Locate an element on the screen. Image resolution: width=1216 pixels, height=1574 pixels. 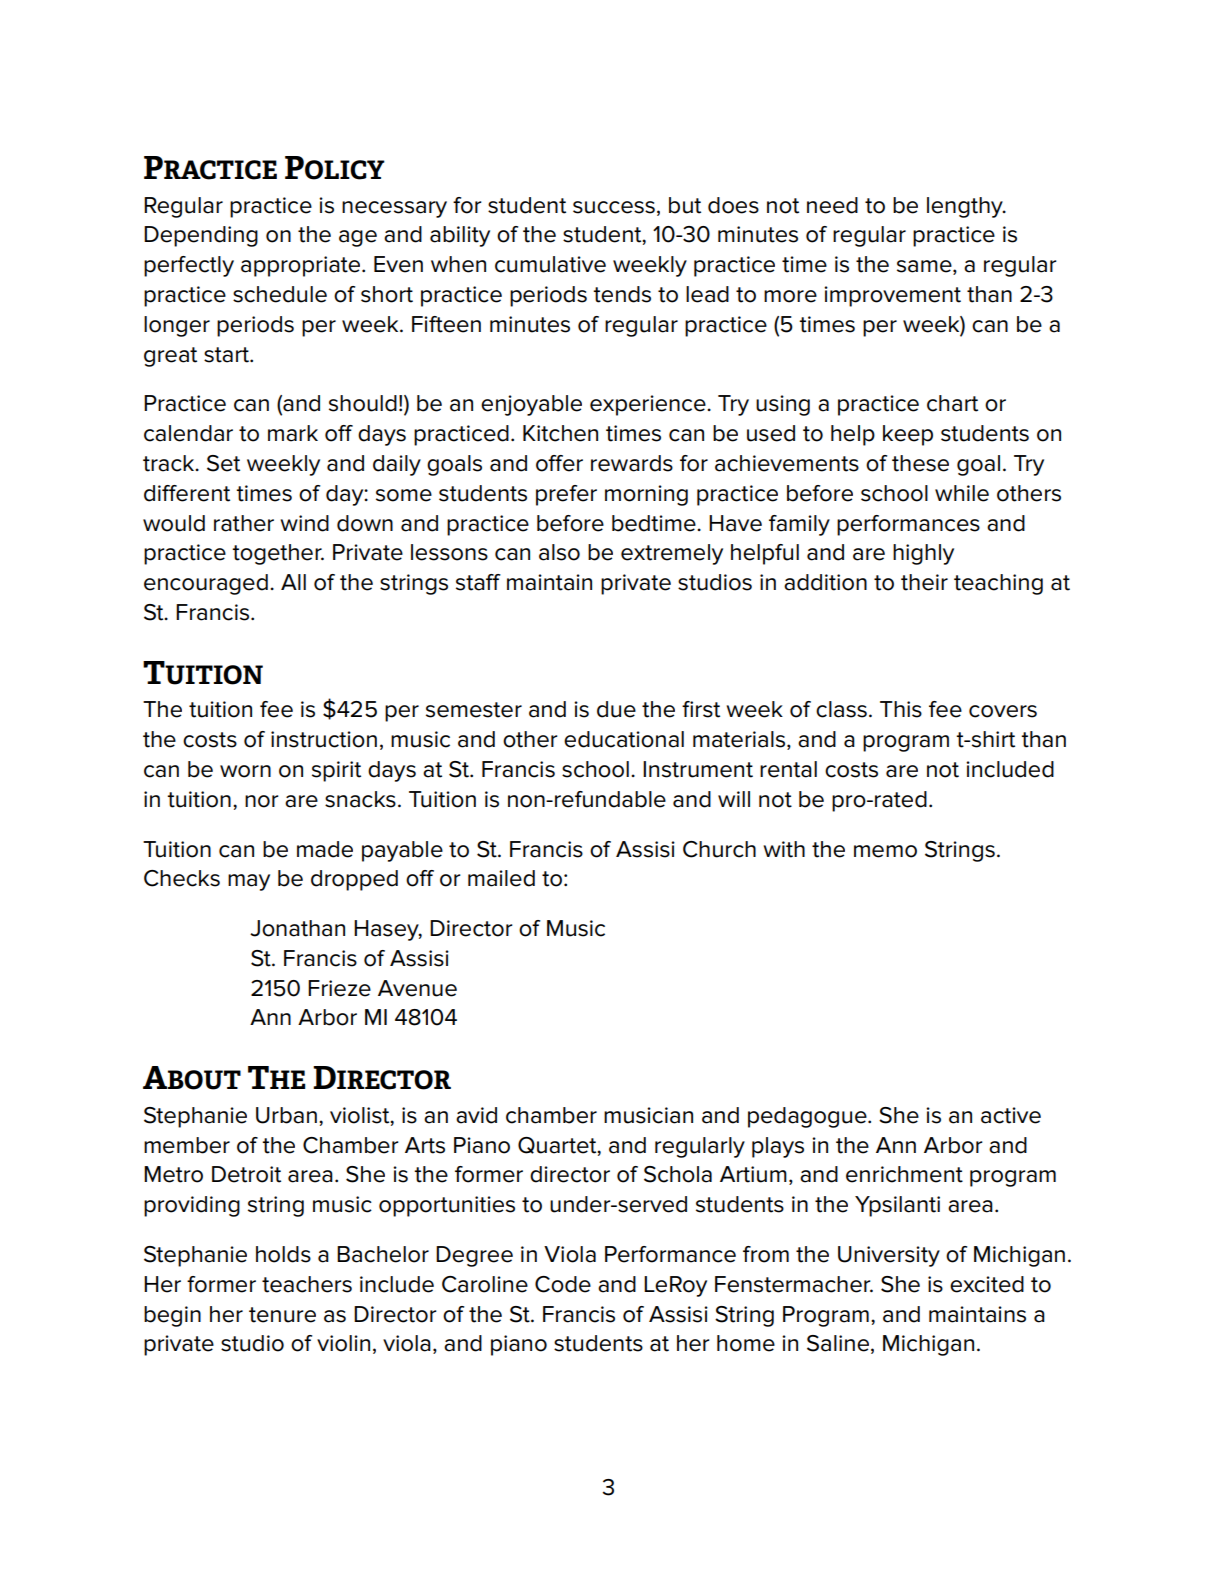
their is located at coordinates (924, 582).
